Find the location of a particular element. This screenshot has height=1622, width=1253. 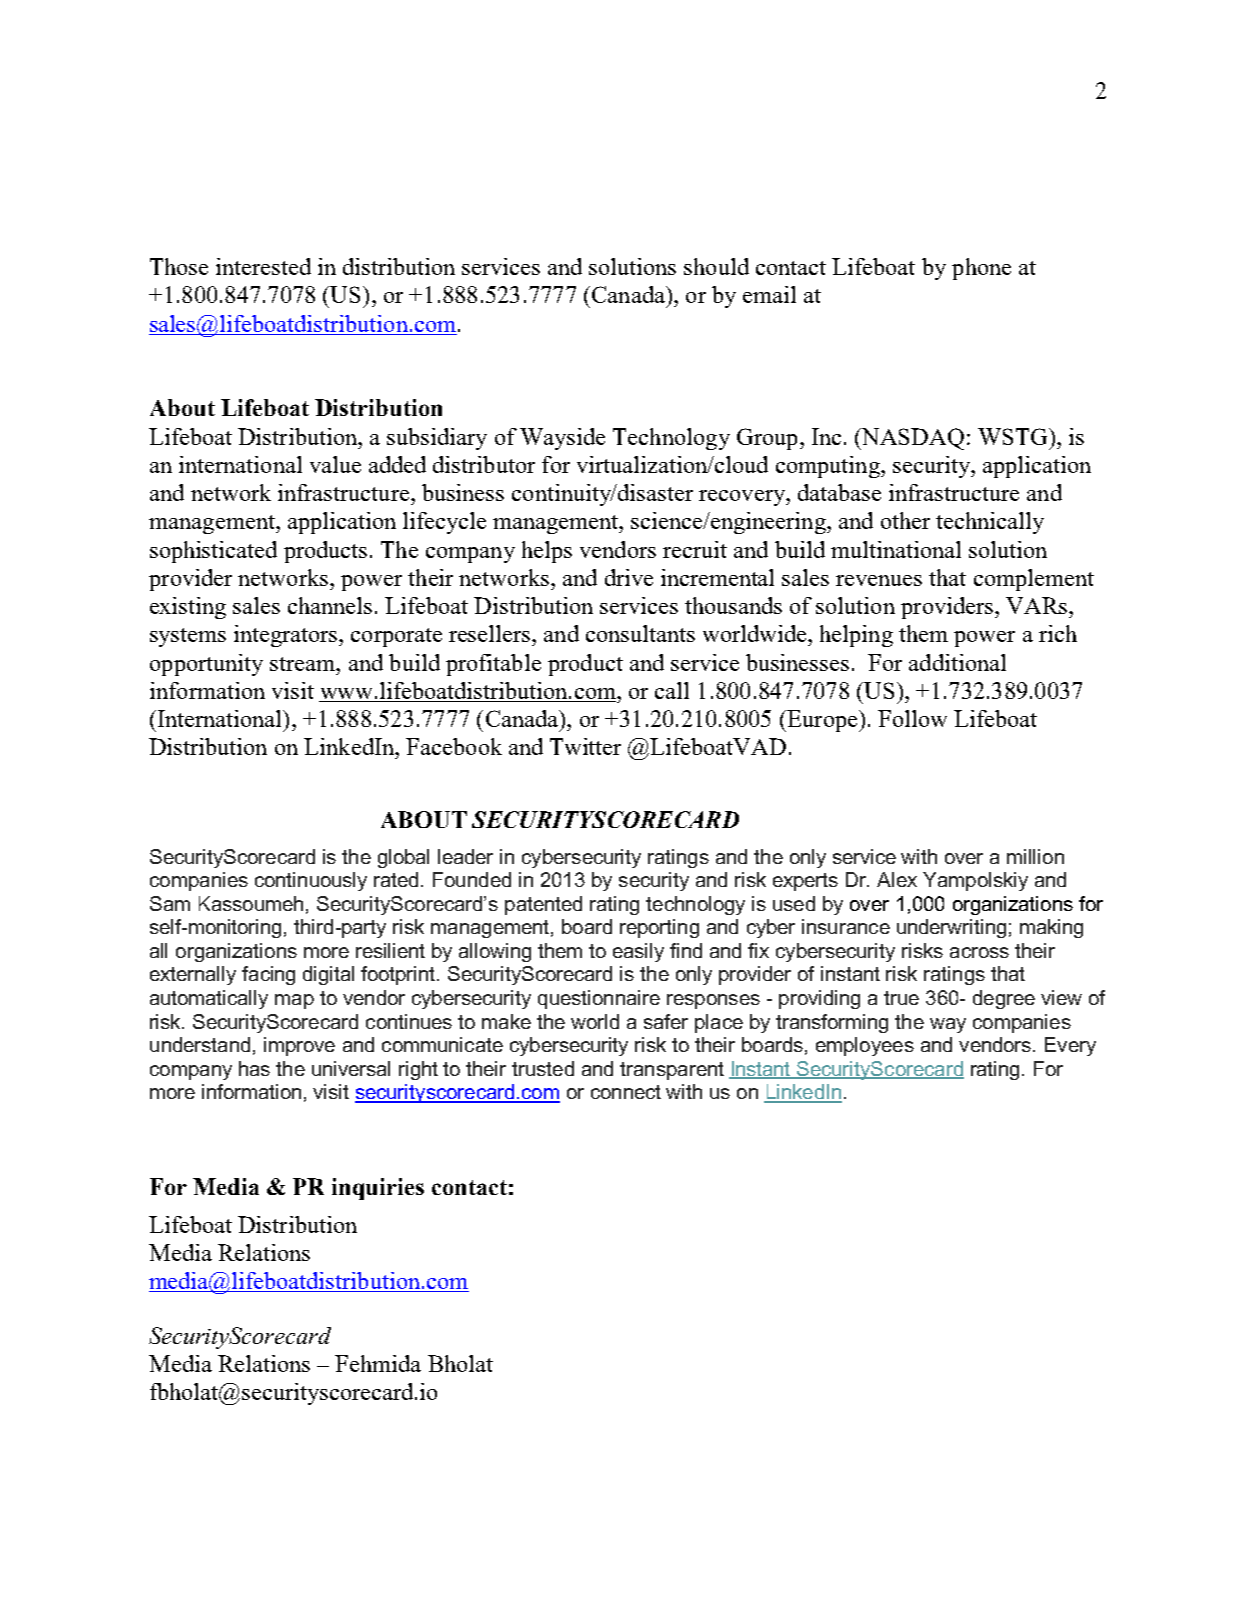

inquiries is located at coordinates (378, 1189).
